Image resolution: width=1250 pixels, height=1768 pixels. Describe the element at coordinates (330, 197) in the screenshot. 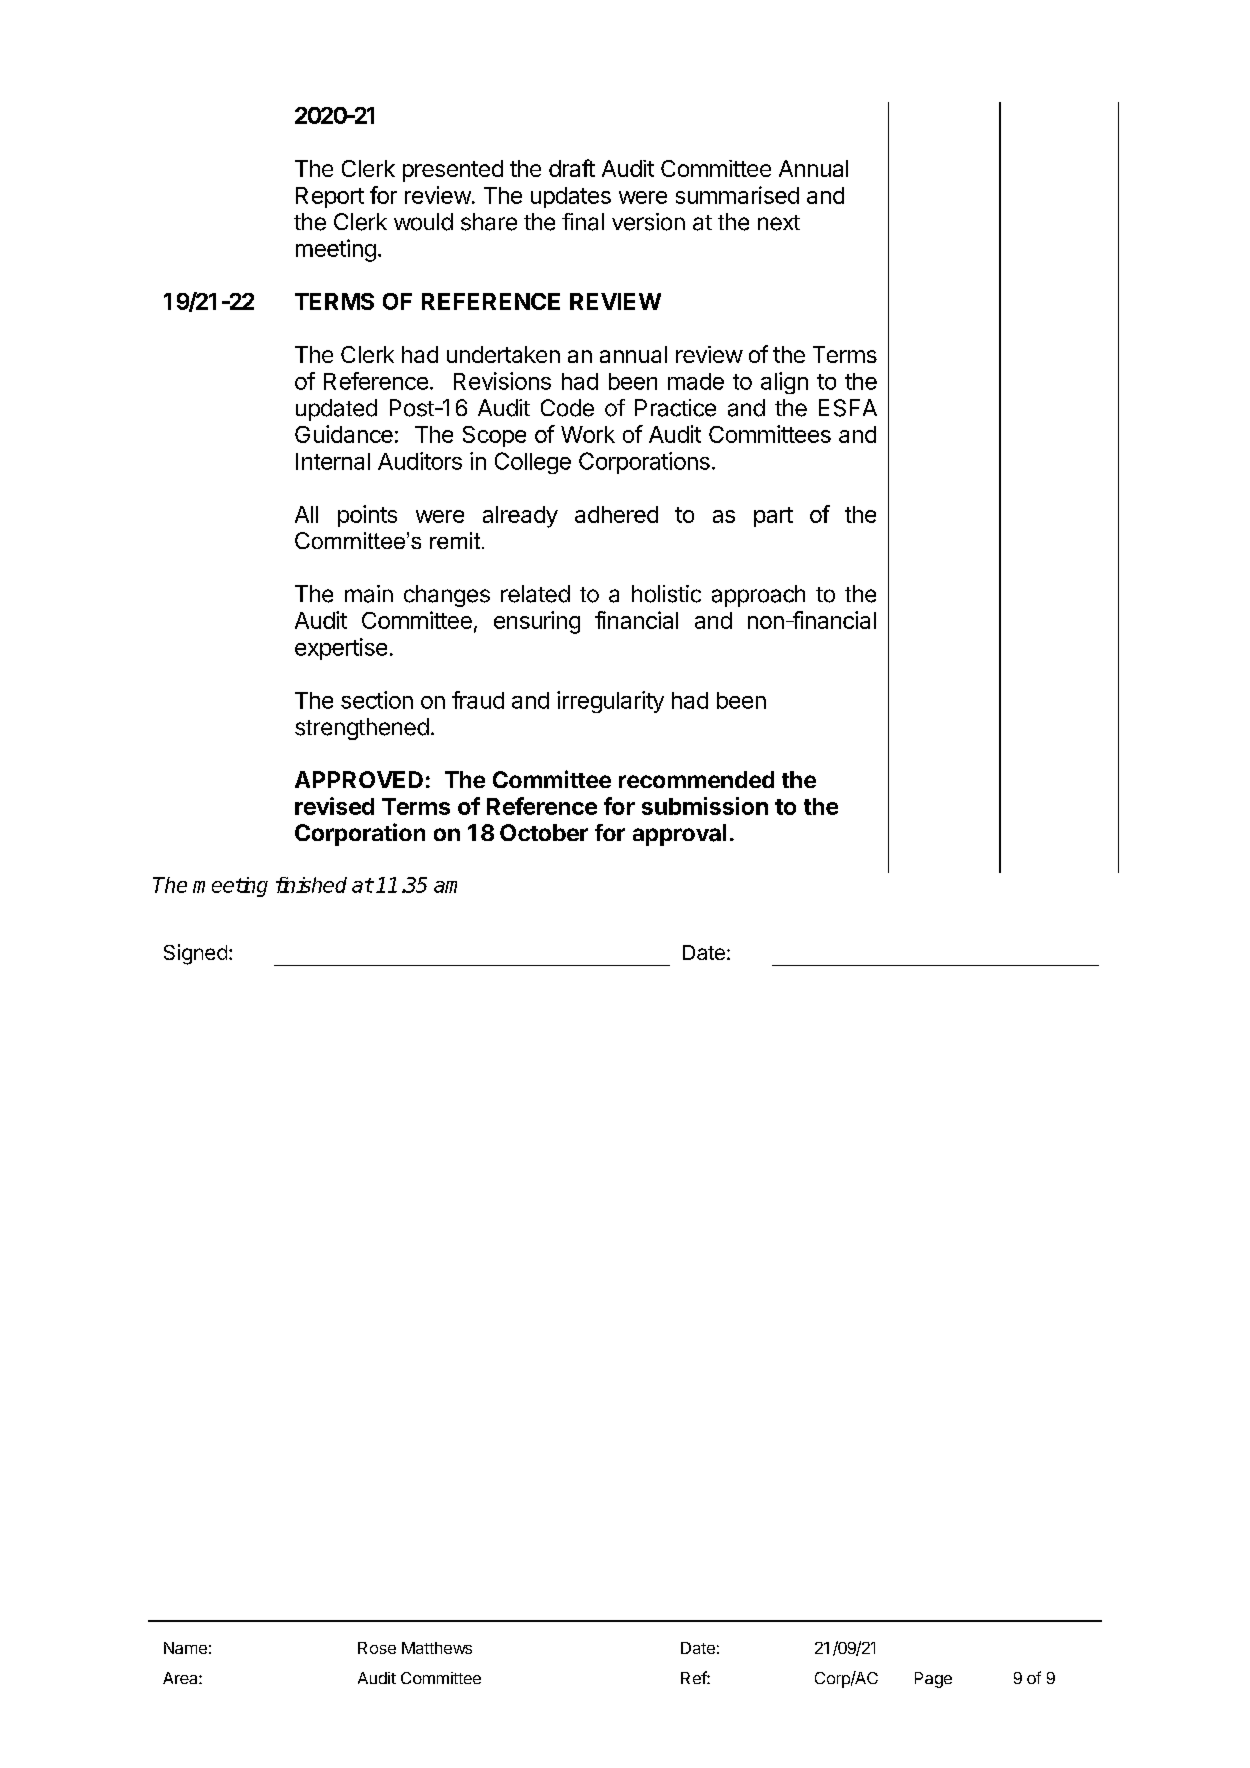

I see `Report` at that location.
